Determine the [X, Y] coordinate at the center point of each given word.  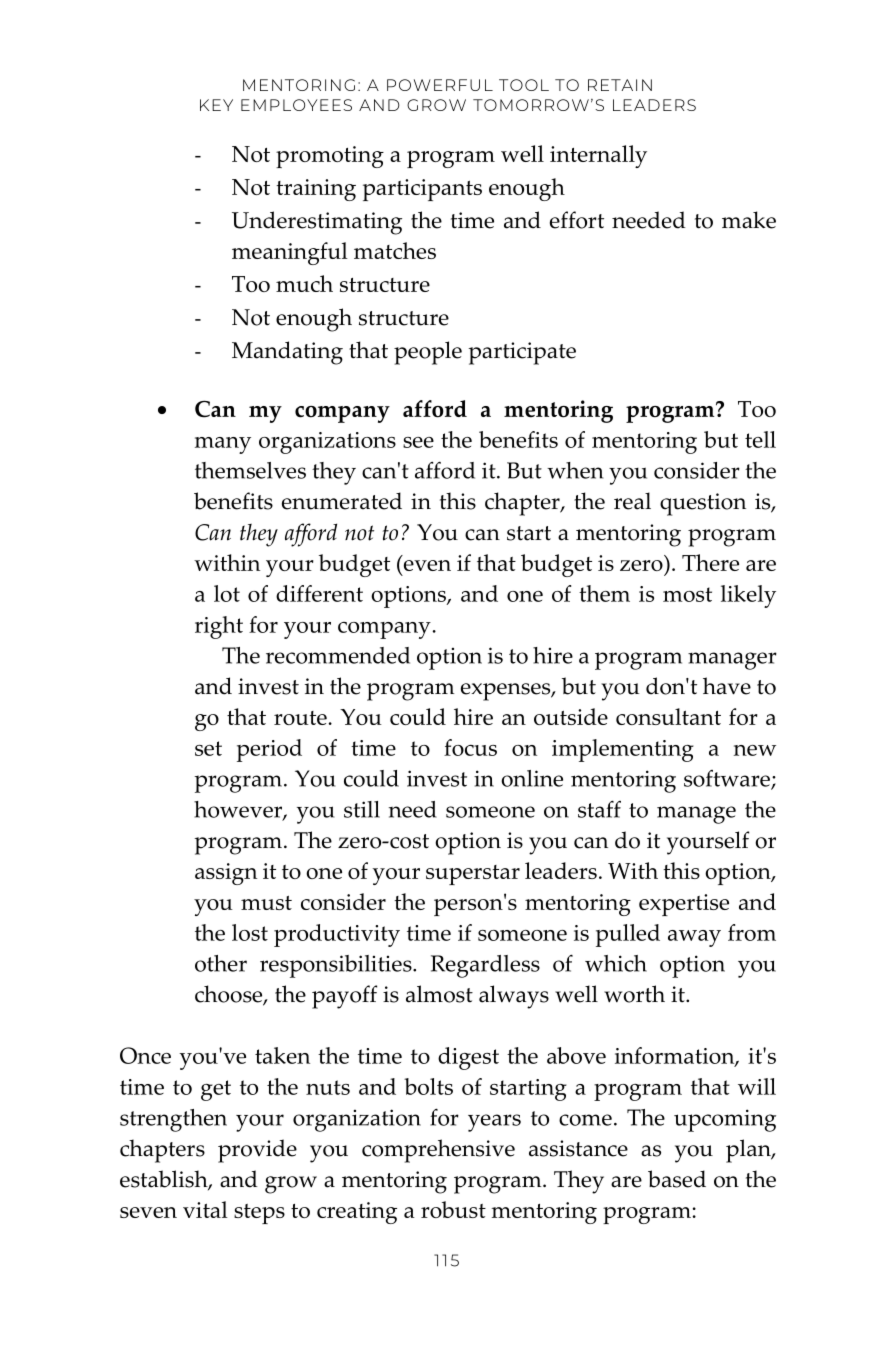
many [223, 445]
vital [205, 1209]
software [728, 779]
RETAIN [620, 85]
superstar [473, 875]
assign [226, 874]
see [418, 442]
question [703, 504]
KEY [216, 105]
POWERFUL [440, 85]
